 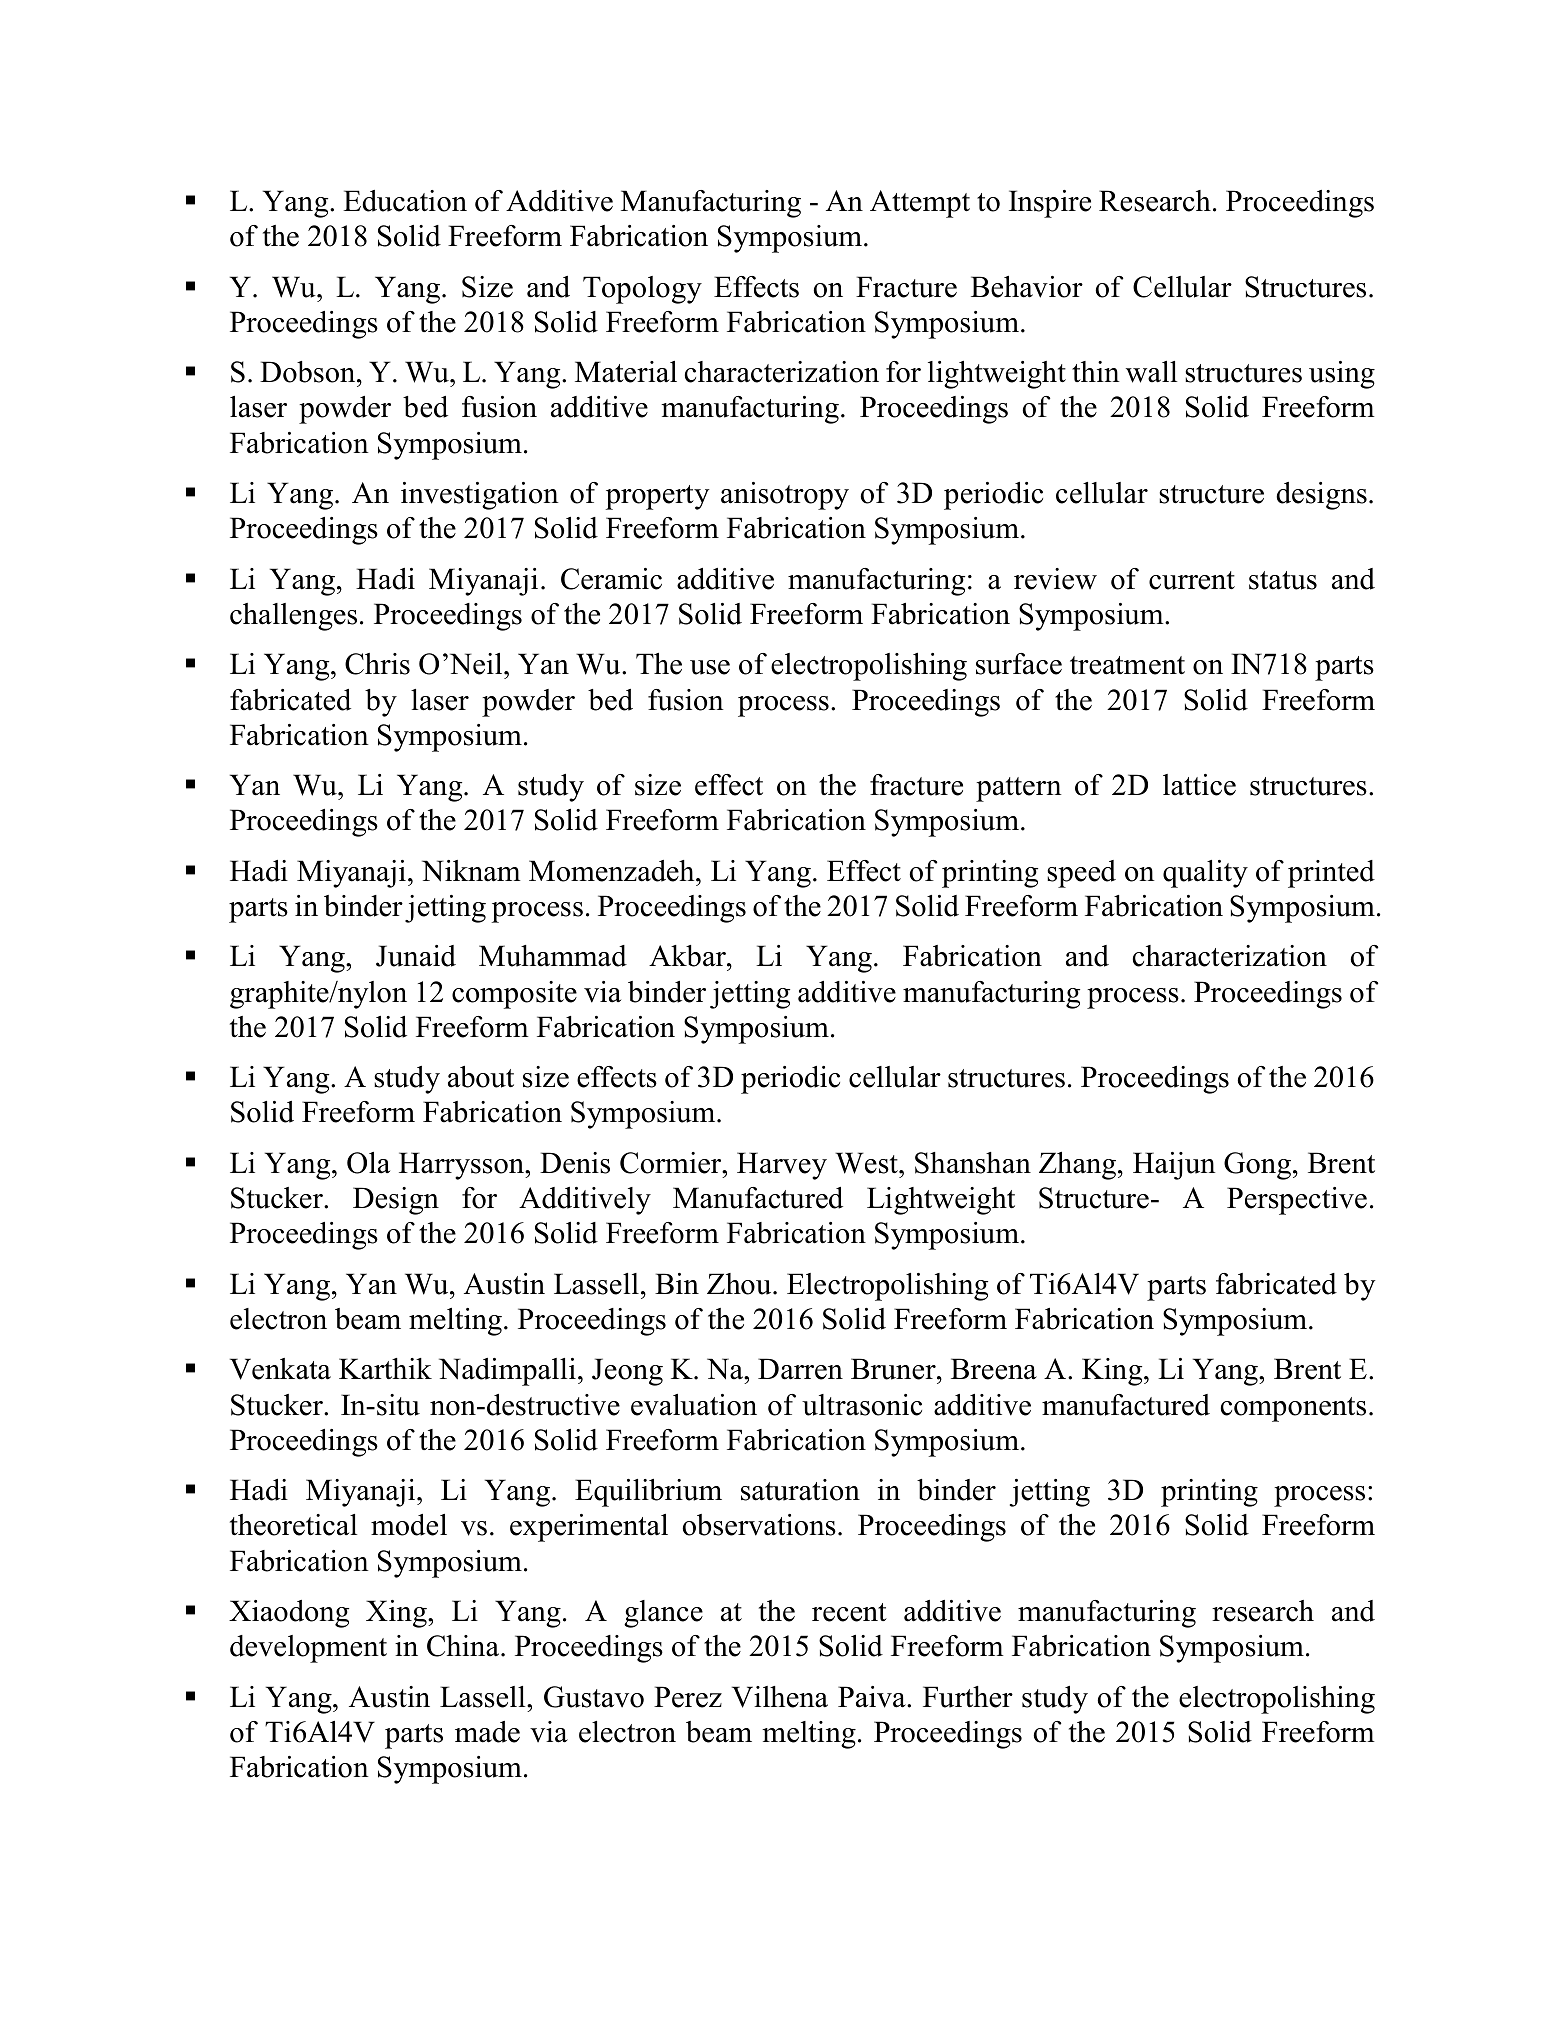 What do you see at coordinates (416, 956) in the screenshot?
I see `Junaid` at bounding box center [416, 956].
